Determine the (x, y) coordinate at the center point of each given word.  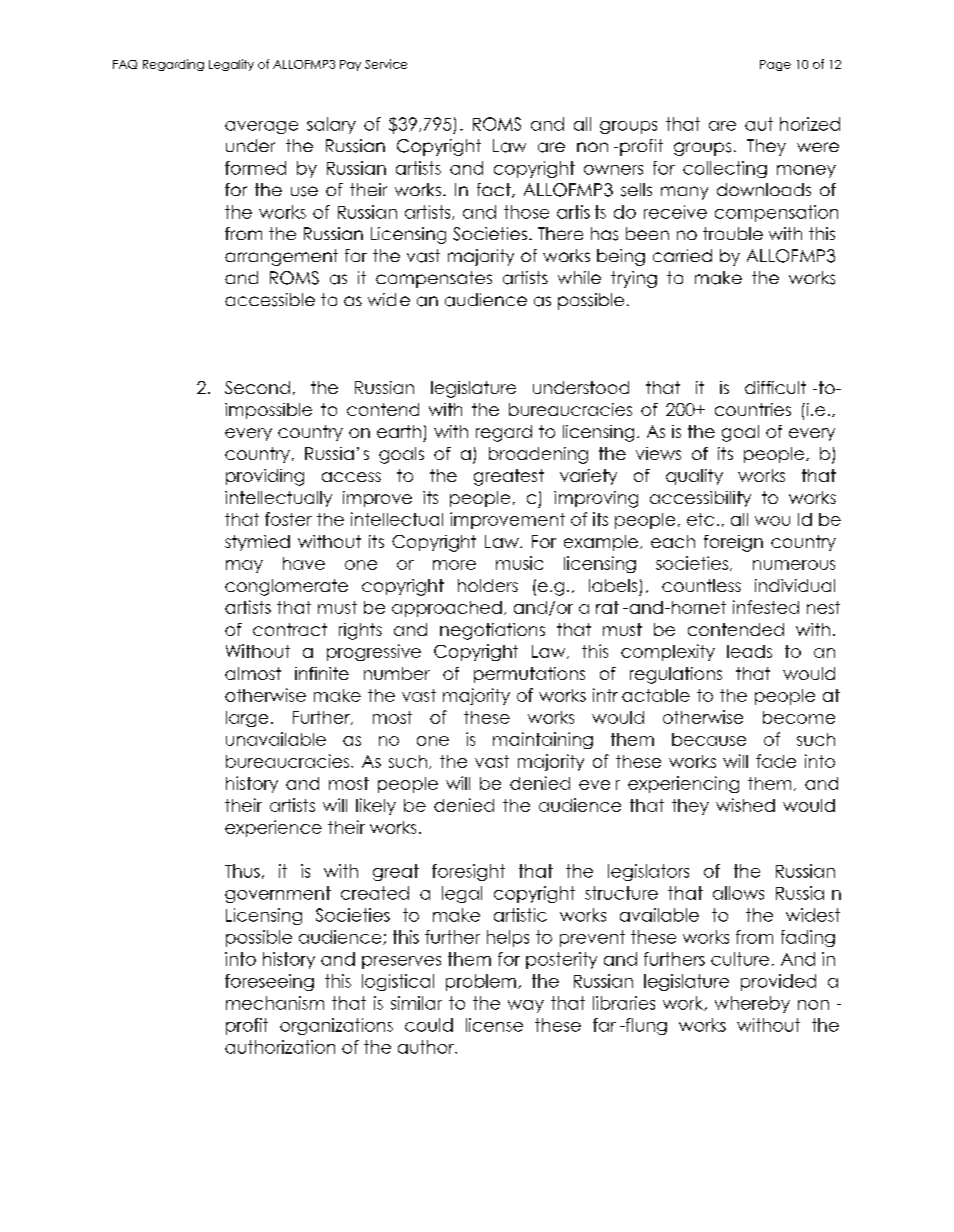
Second (257, 387)
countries (753, 409)
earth (399, 431)
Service (386, 64)
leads (749, 651)
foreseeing (269, 982)
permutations (529, 675)
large (247, 719)
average (261, 127)
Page (775, 65)
